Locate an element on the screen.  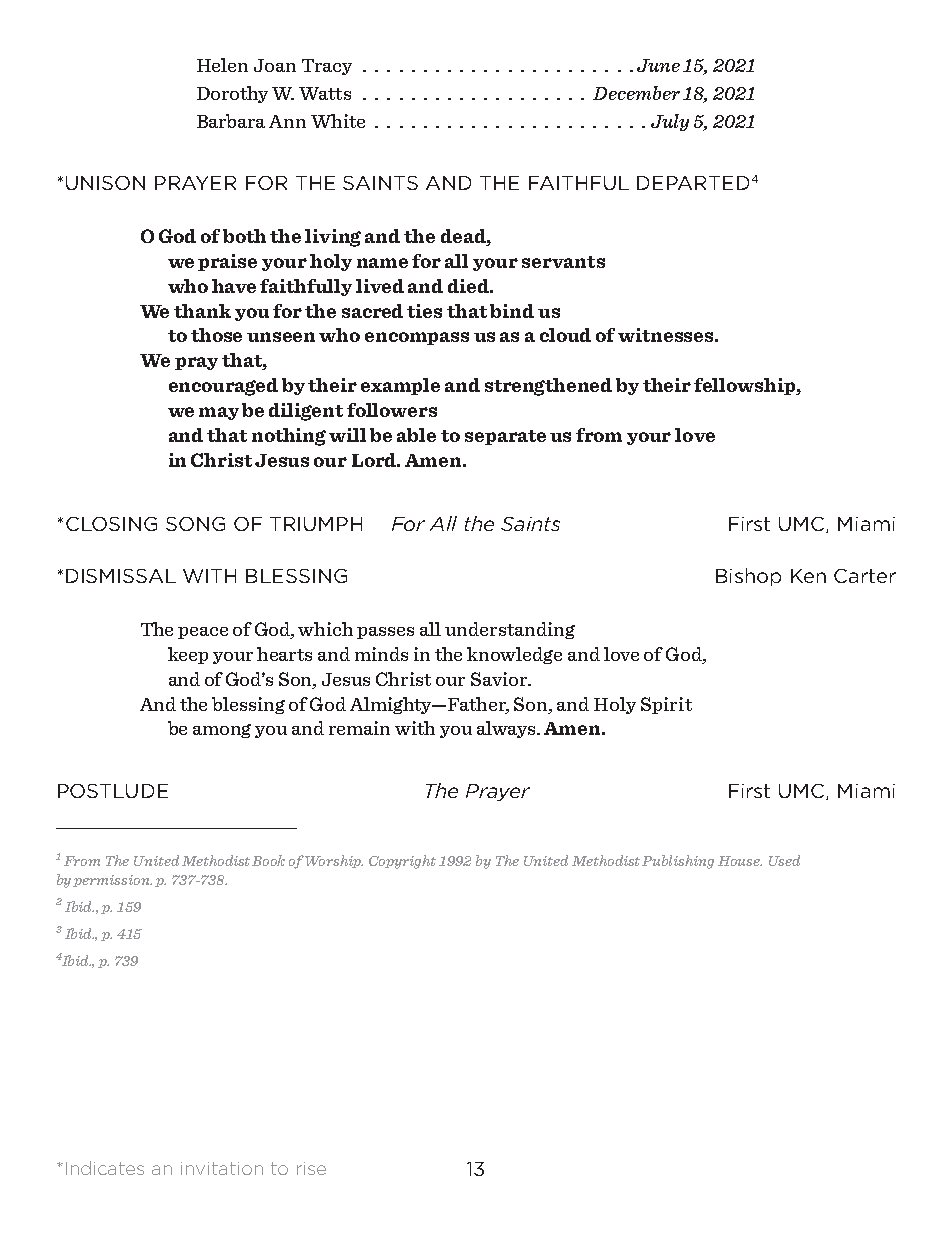
Ken is located at coordinates (808, 576).
